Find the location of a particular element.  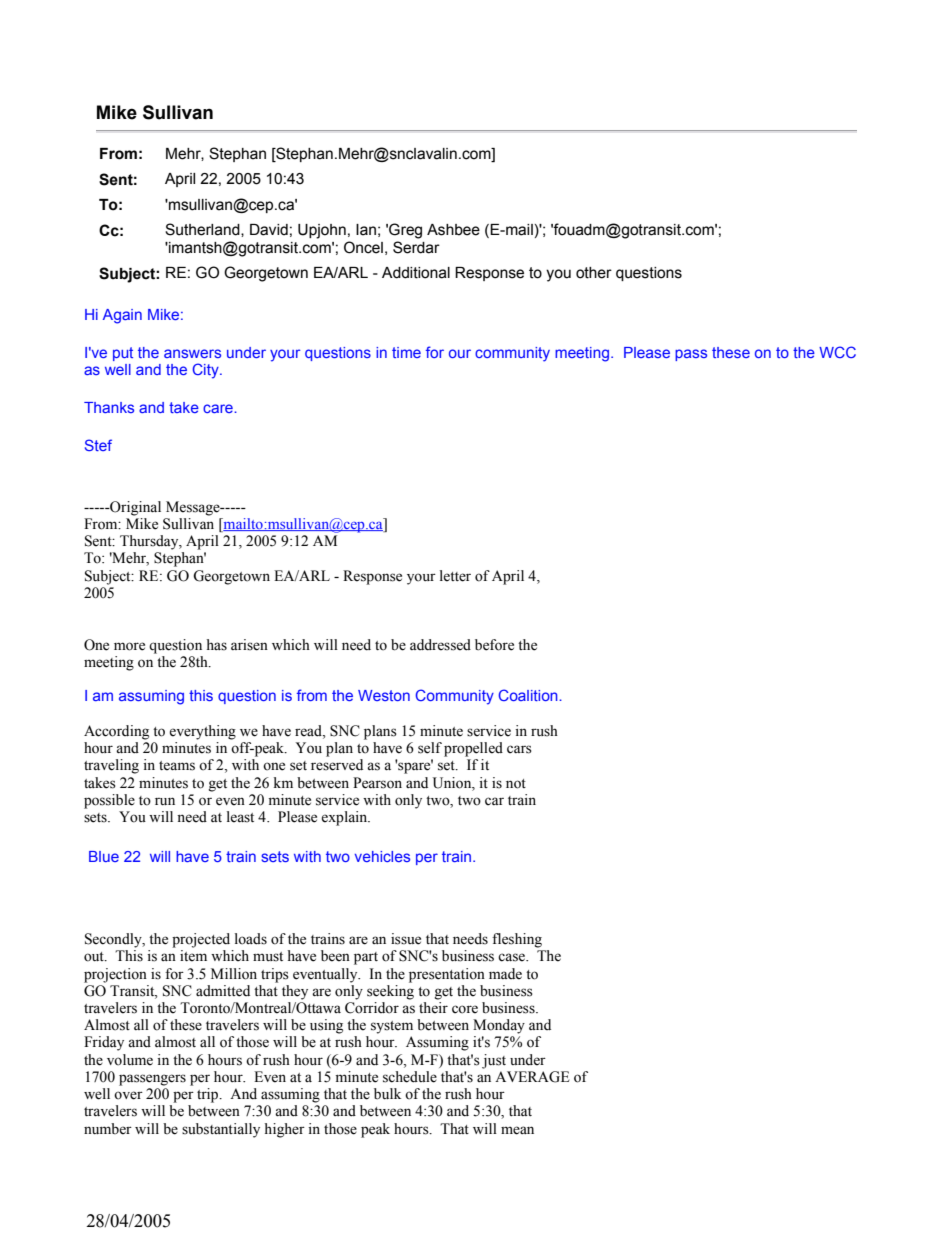

more is located at coordinates (129, 646).
